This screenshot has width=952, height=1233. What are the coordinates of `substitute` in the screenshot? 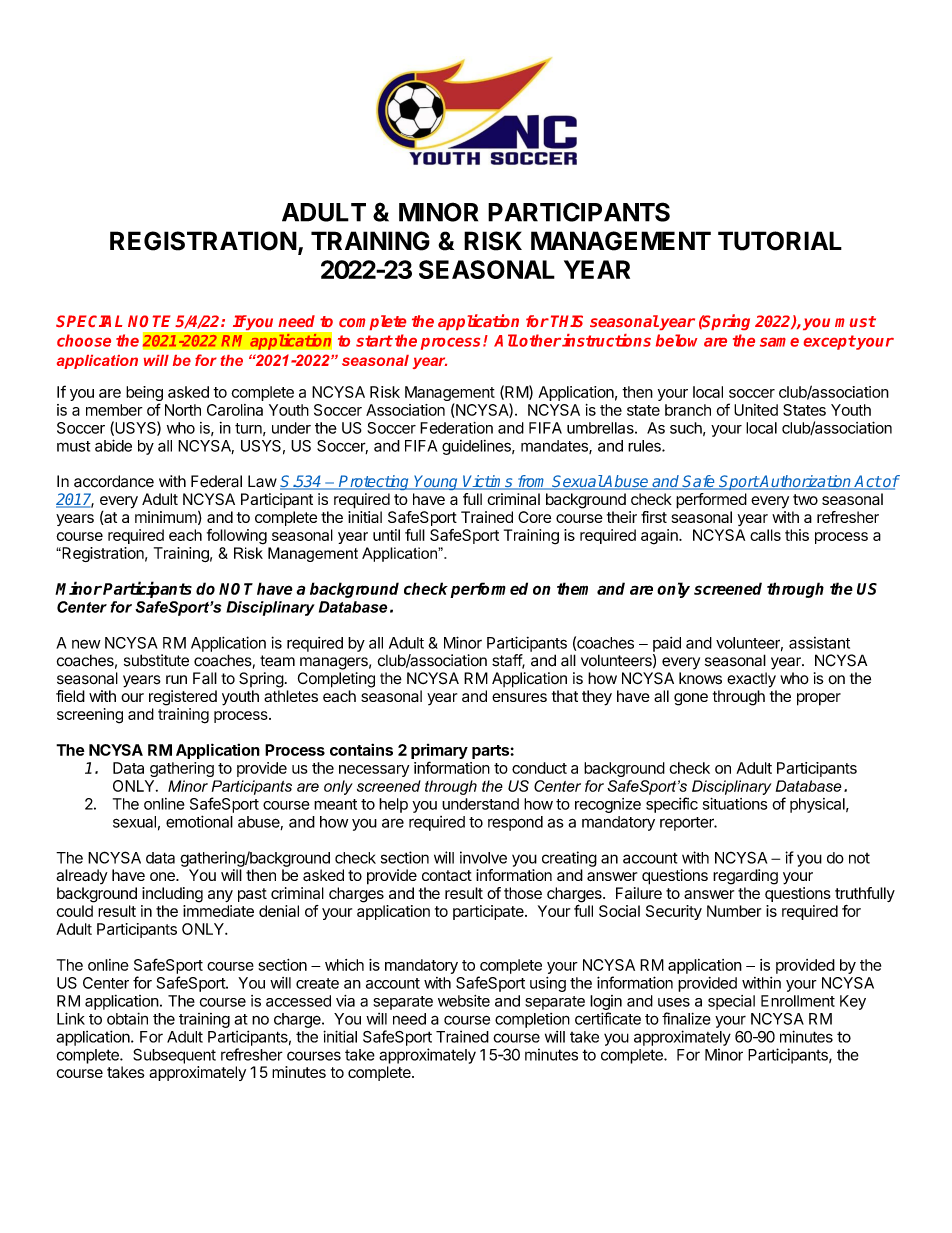 It's located at (156, 660).
